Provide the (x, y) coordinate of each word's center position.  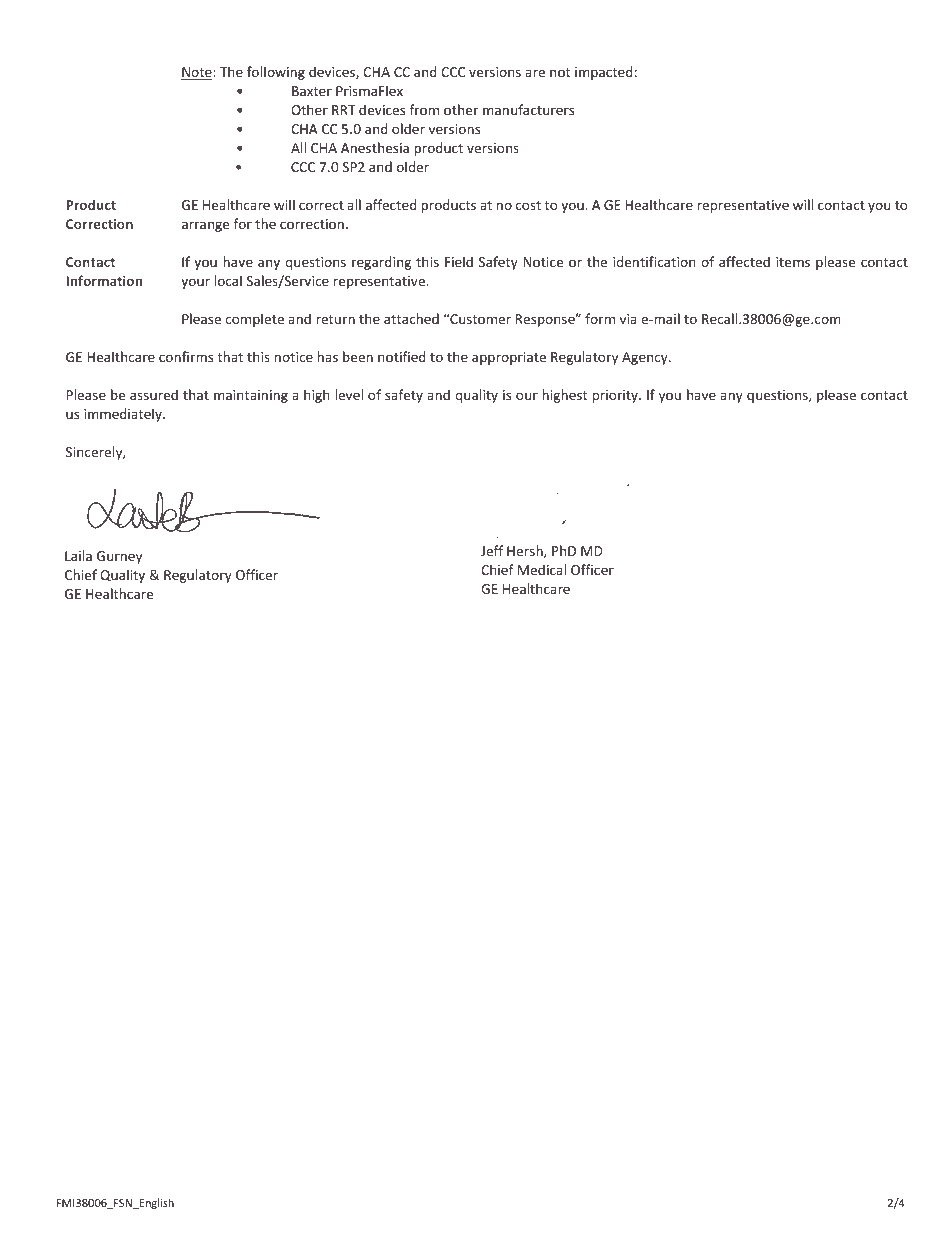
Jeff (492, 550)
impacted (604, 73)
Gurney (119, 557)
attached (411, 318)
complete (254, 320)
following (276, 73)
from (424, 109)
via (628, 319)
